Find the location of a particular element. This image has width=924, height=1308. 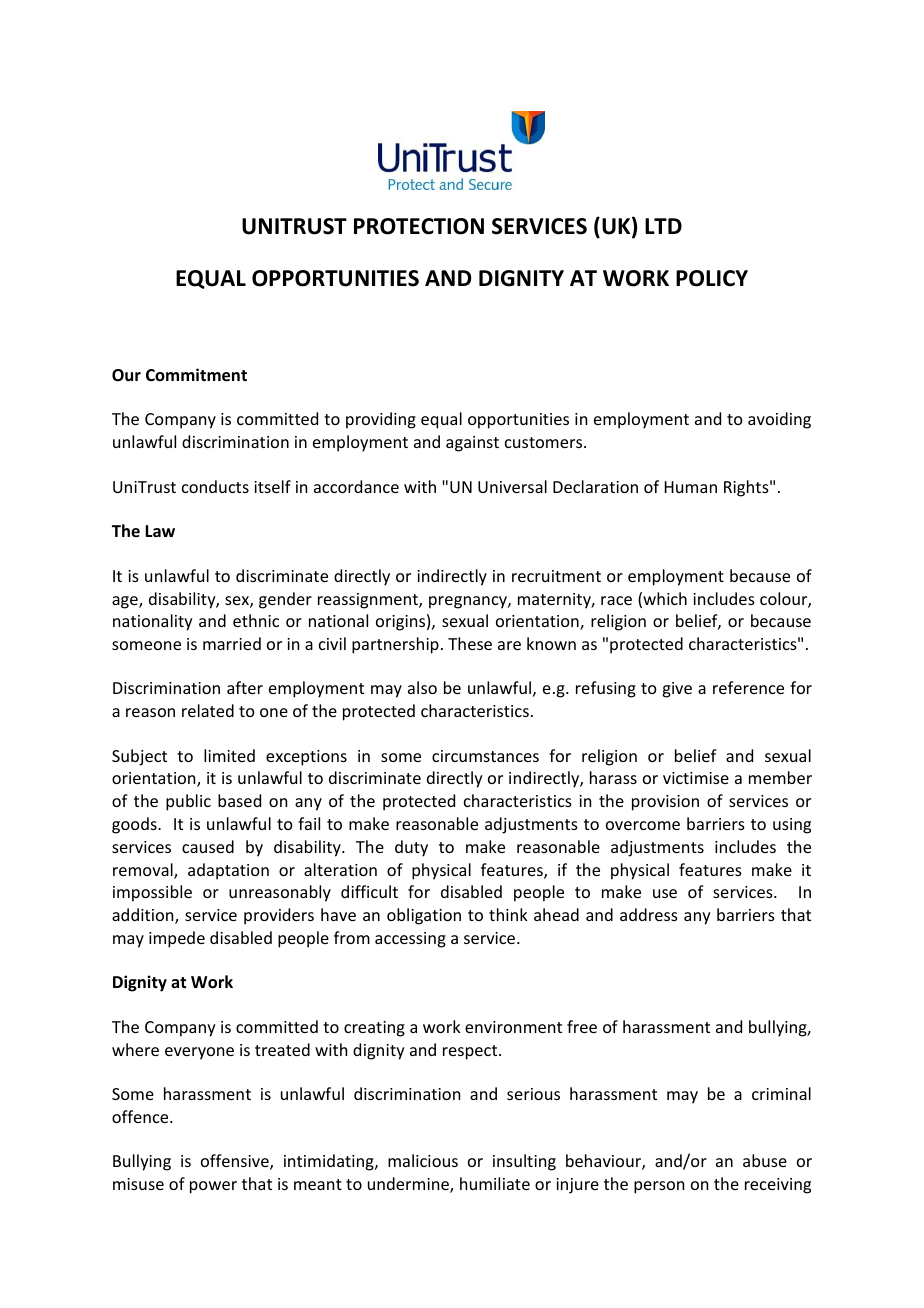

malicious is located at coordinates (423, 1160).
